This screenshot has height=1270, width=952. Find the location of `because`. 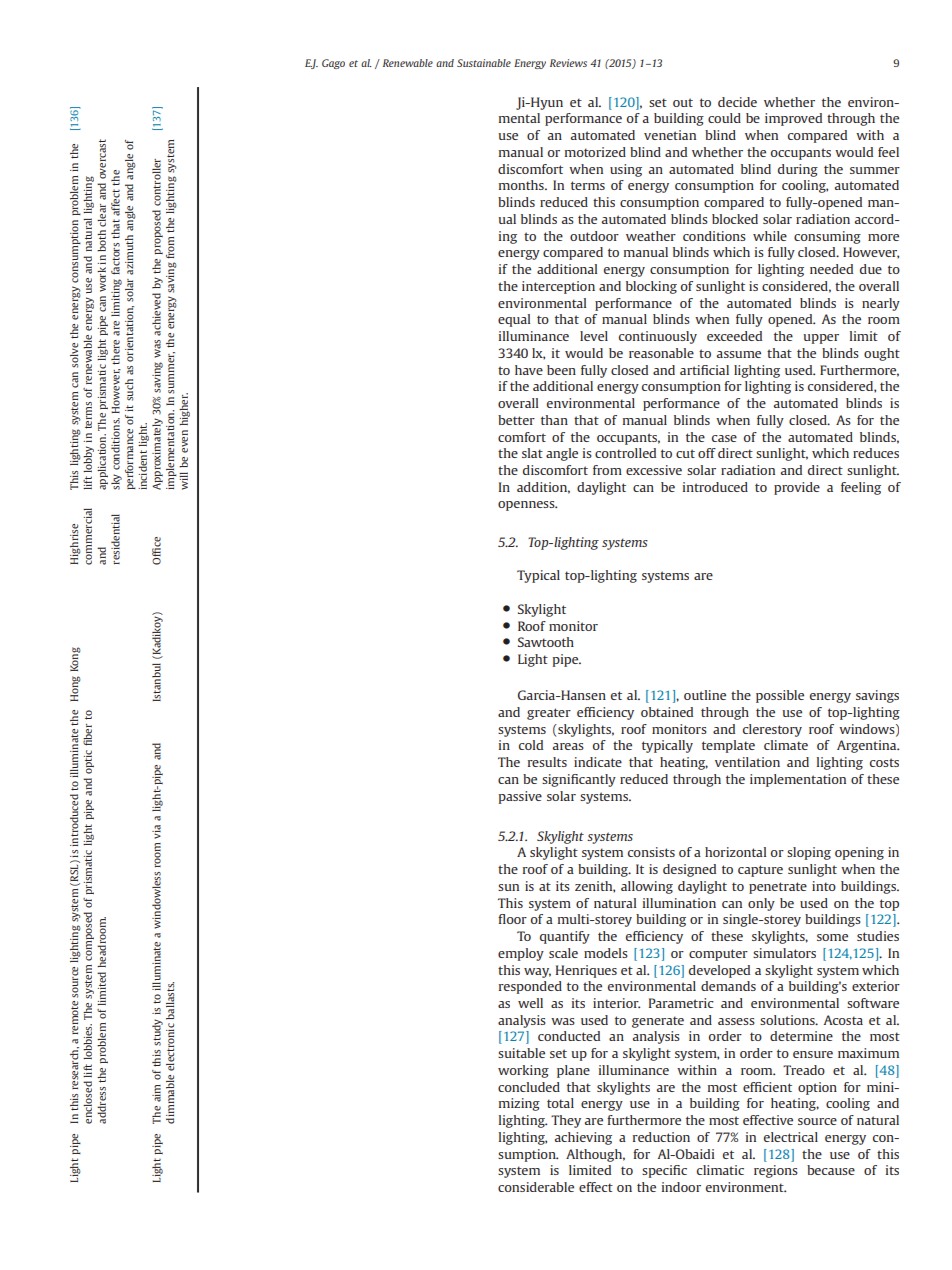

because is located at coordinates (831, 1170).
